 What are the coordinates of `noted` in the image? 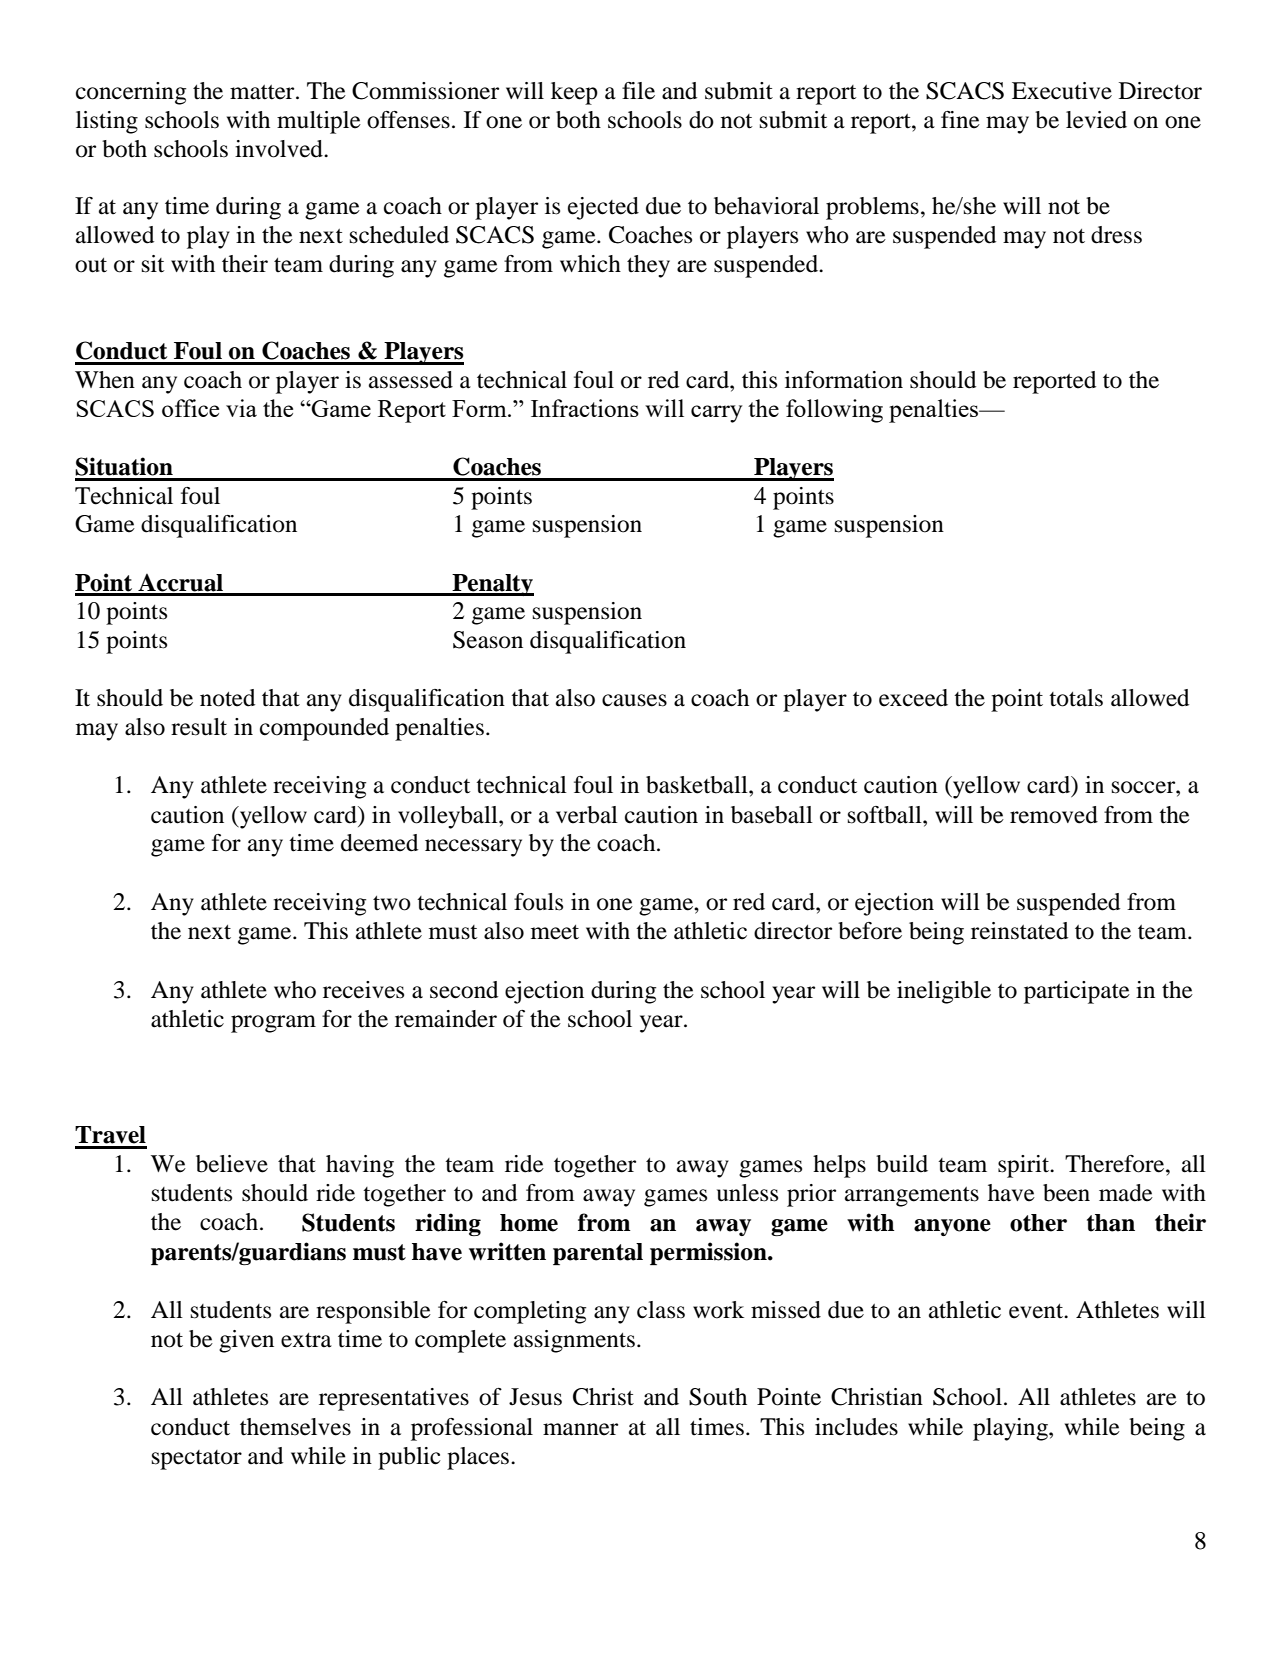 It's located at (227, 698).
